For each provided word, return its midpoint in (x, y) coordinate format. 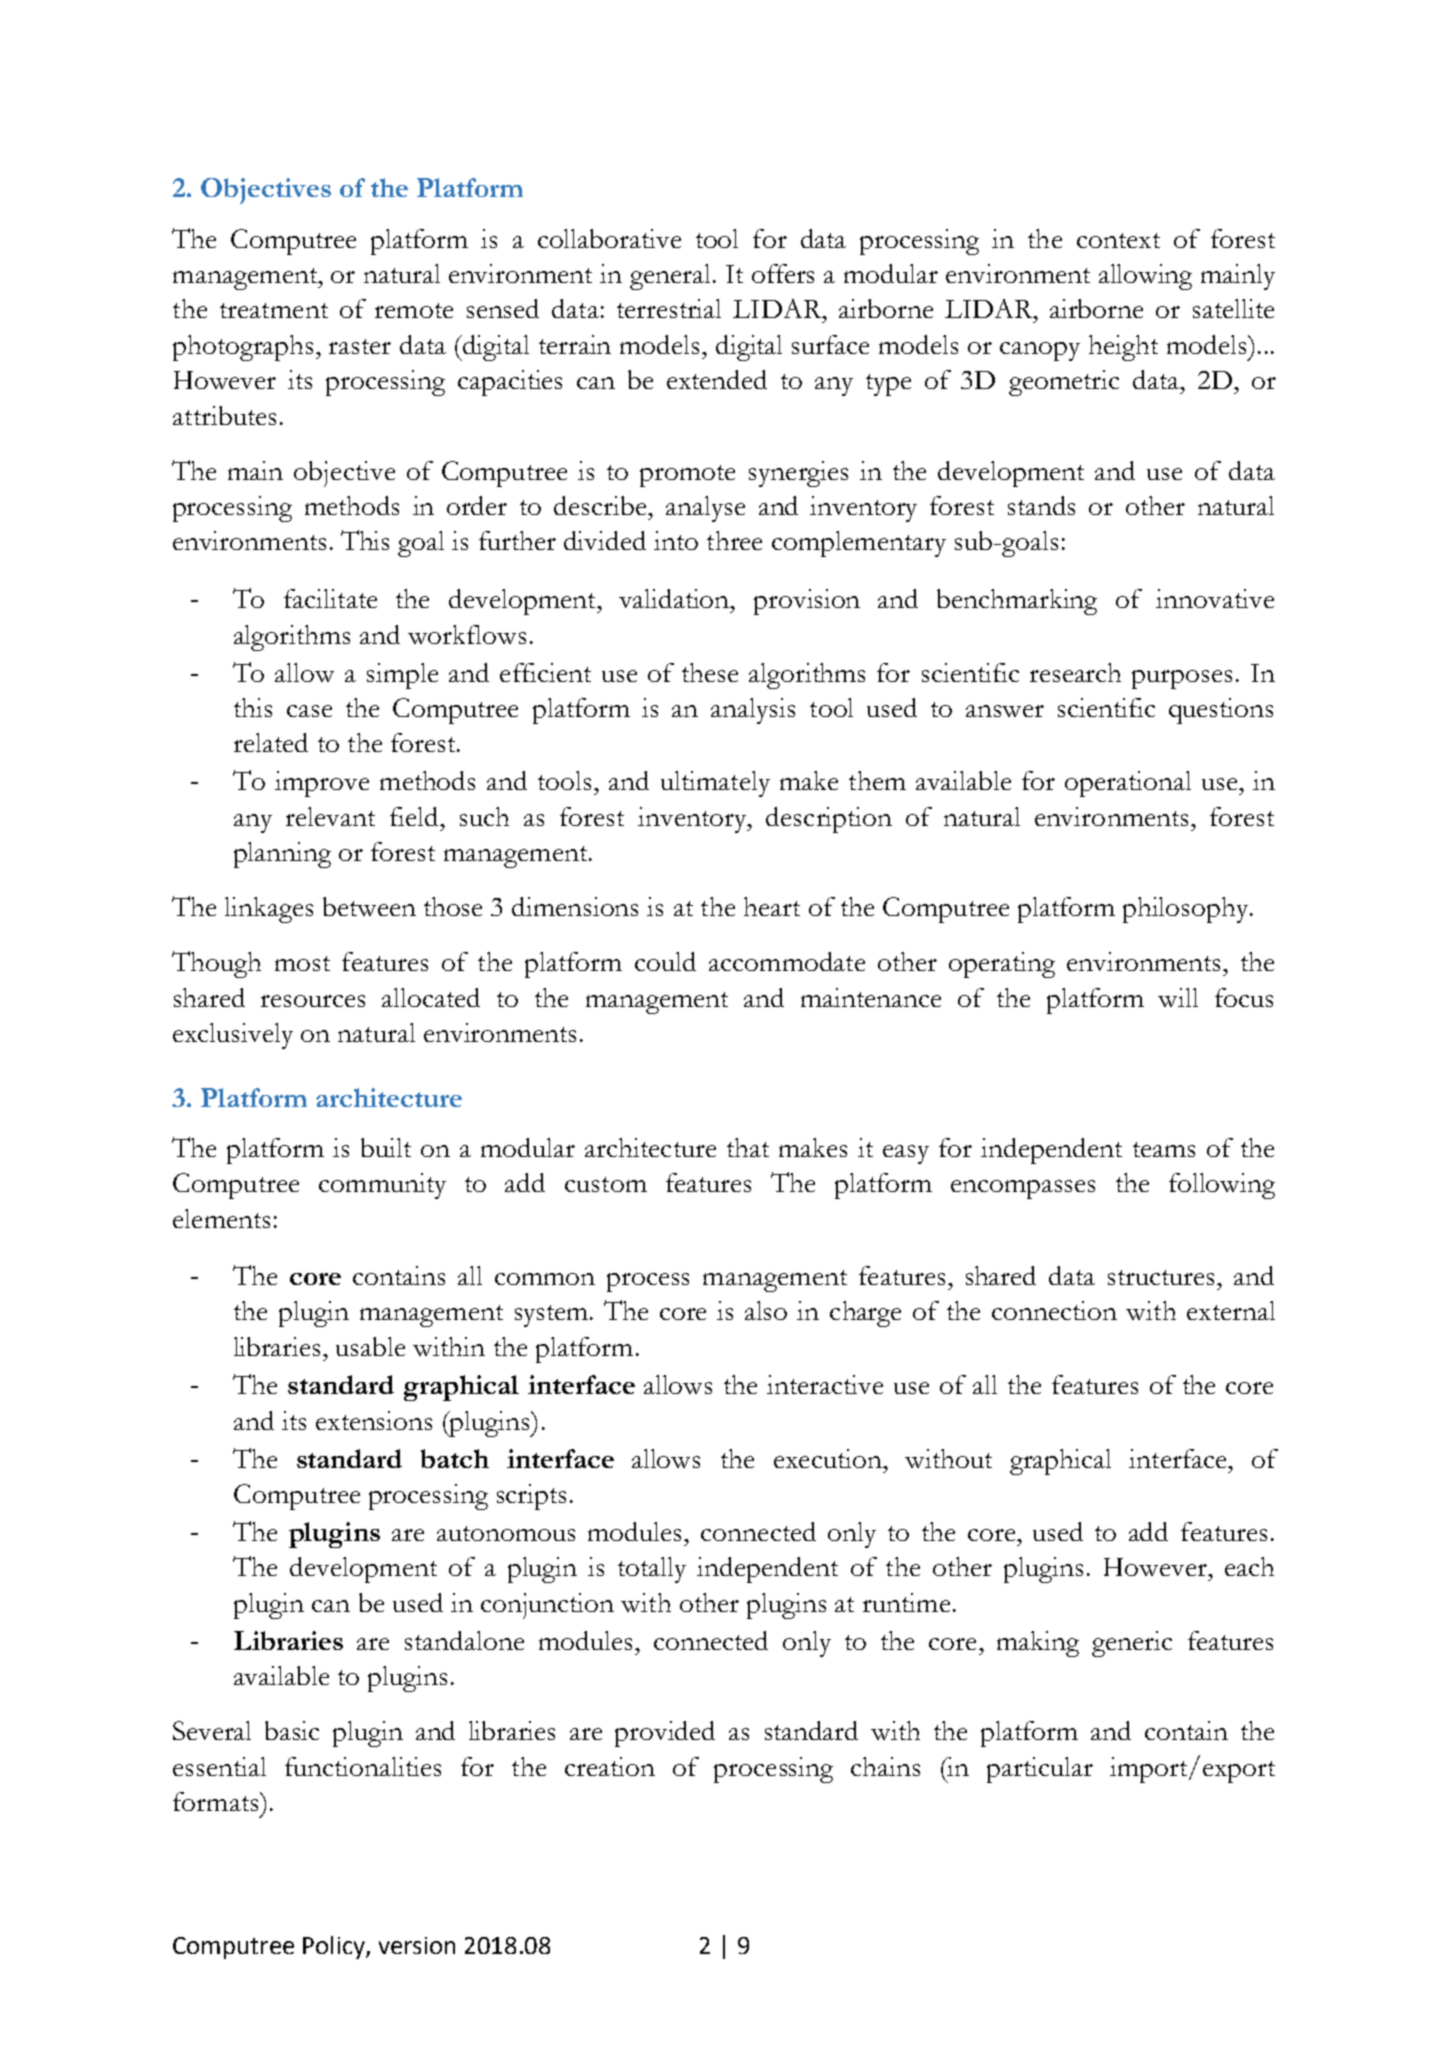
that (748, 1147)
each (1249, 1566)
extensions (374, 1420)
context (1118, 240)
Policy (335, 1947)
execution (829, 1458)
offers (783, 273)
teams (1164, 1149)
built (386, 1147)
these (710, 672)
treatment (274, 310)
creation (610, 1766)
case (309, 711)
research (1075, 672)
